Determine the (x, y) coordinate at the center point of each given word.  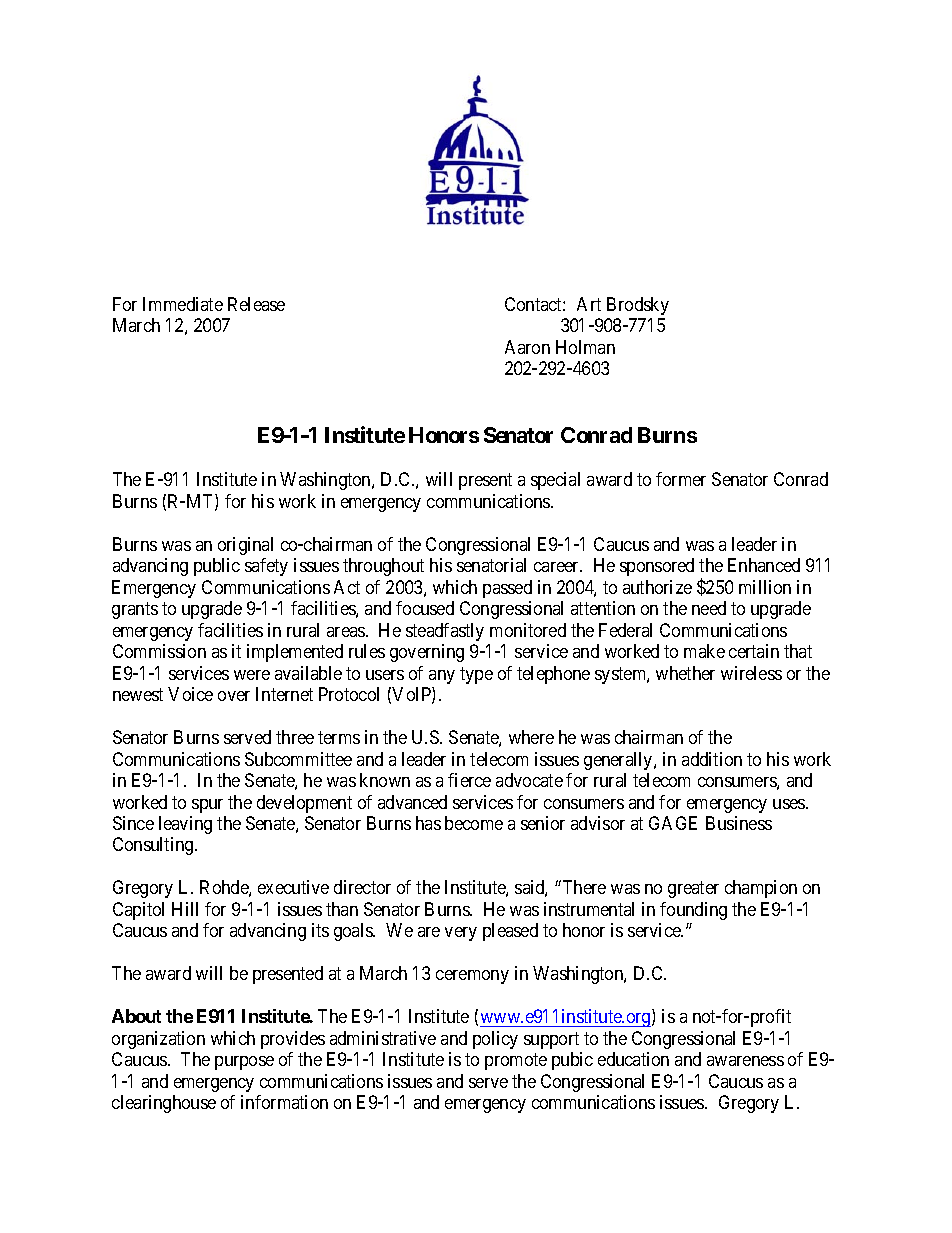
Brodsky (638, 306)
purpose (244, 1063)
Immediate (183, 304)
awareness (745, 1061)
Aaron (527, 347)
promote (516, 1062)
